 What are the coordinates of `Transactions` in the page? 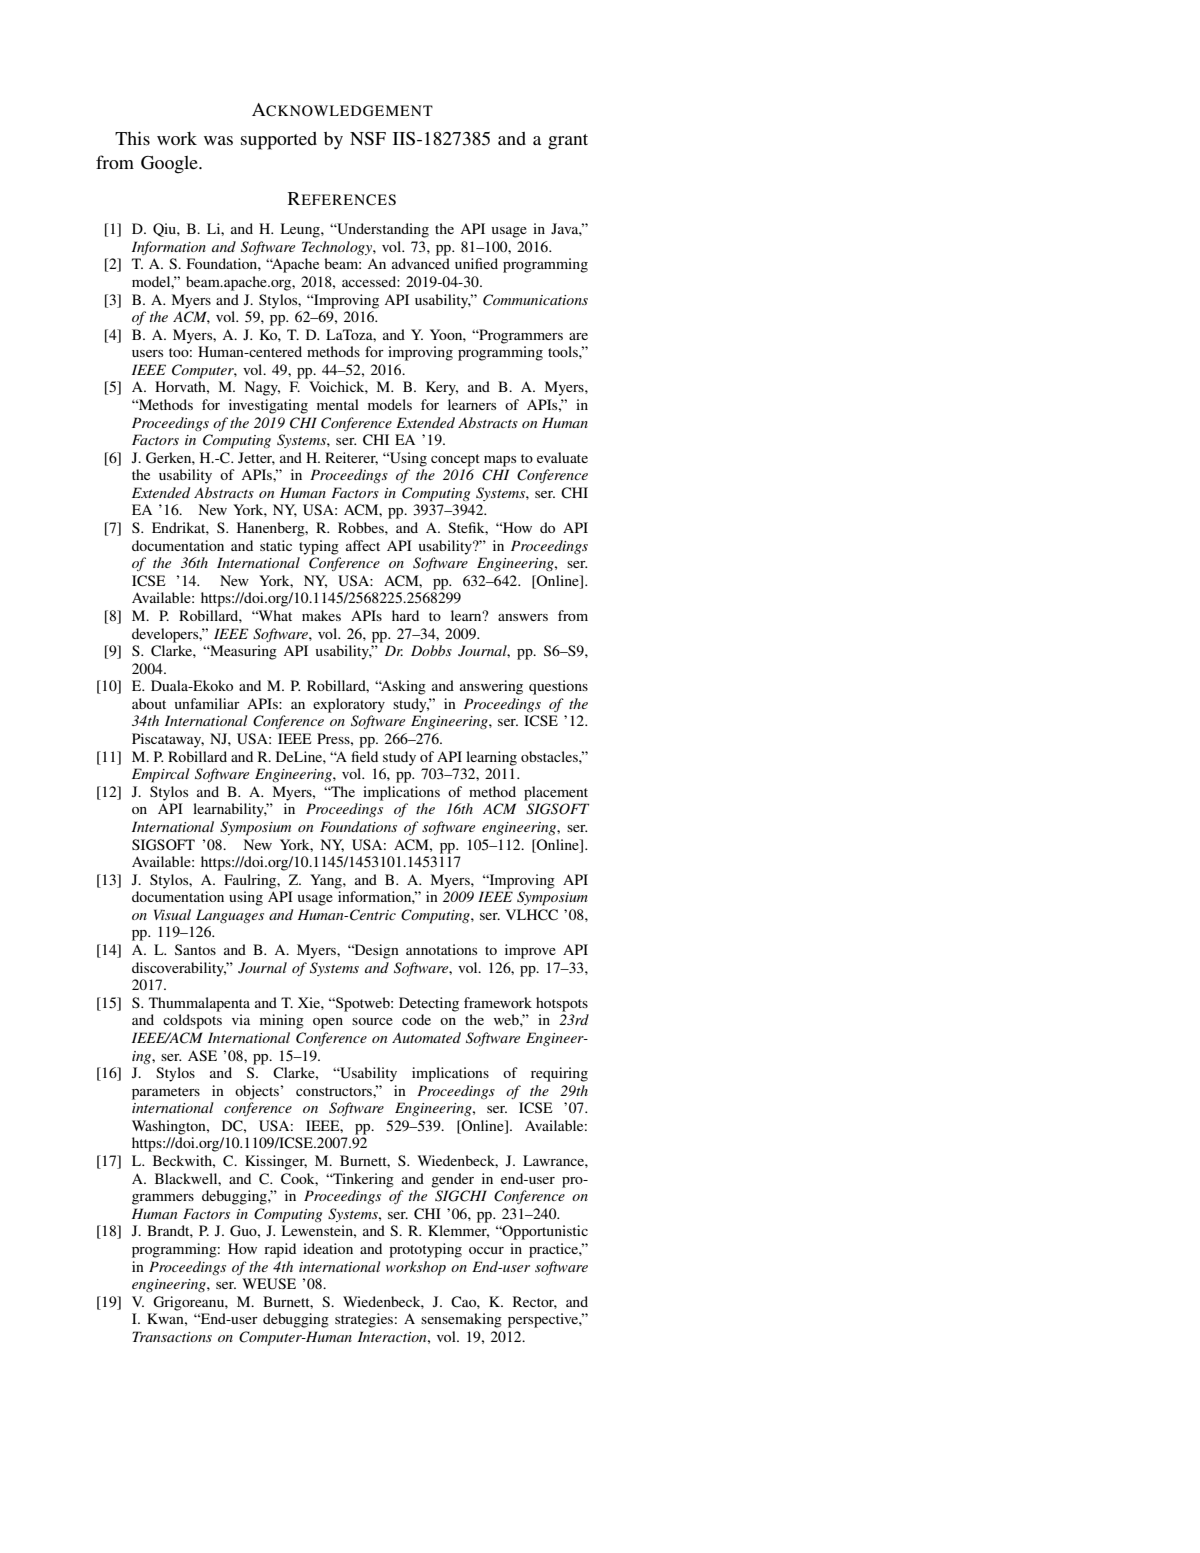 It's located at (172, 1336).
